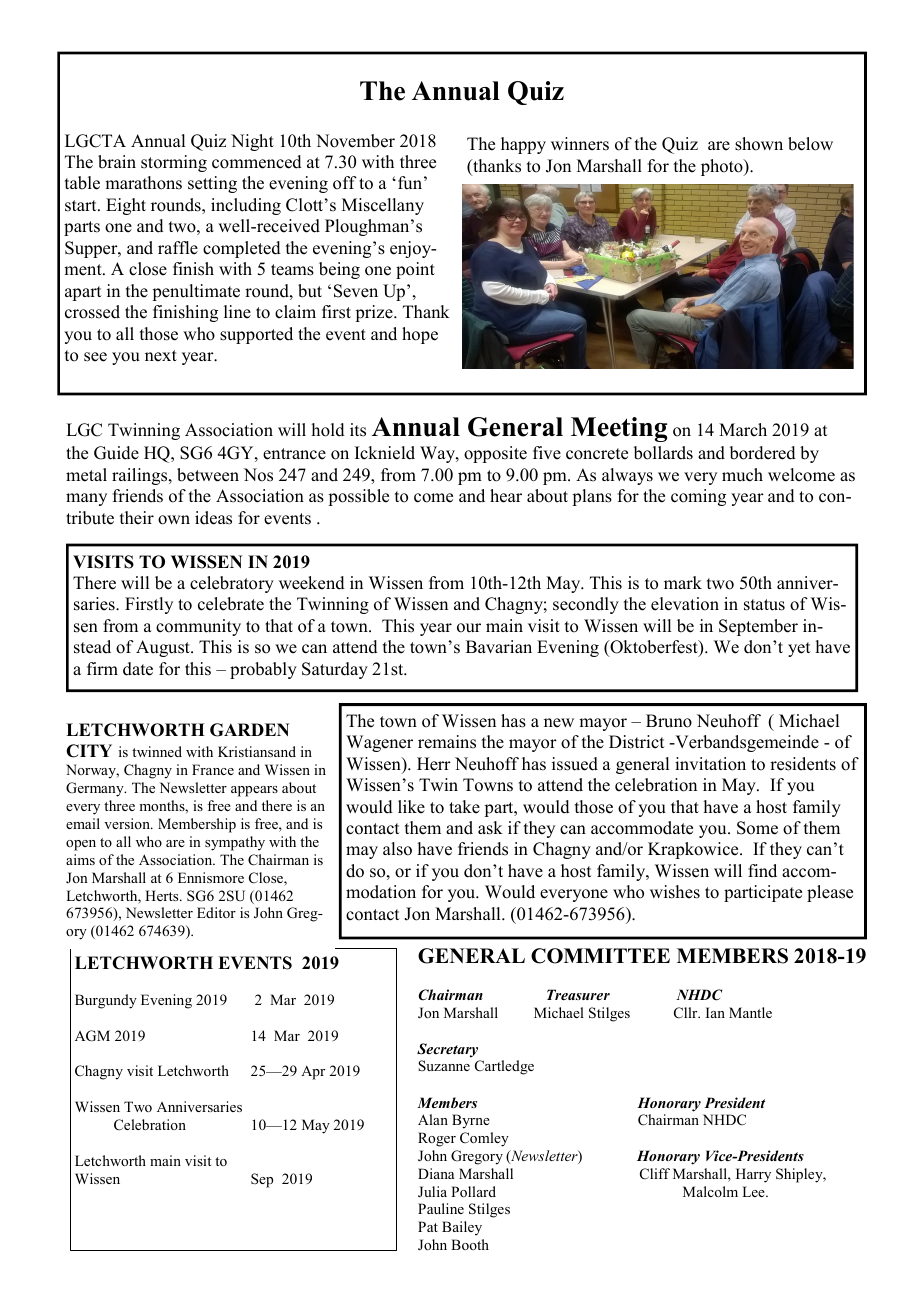 The width and height of the page is (924, 1308). What do you see at coordinates (313, 1072) in the page?
I see `Apr` at bounding box center [313, 1072].
